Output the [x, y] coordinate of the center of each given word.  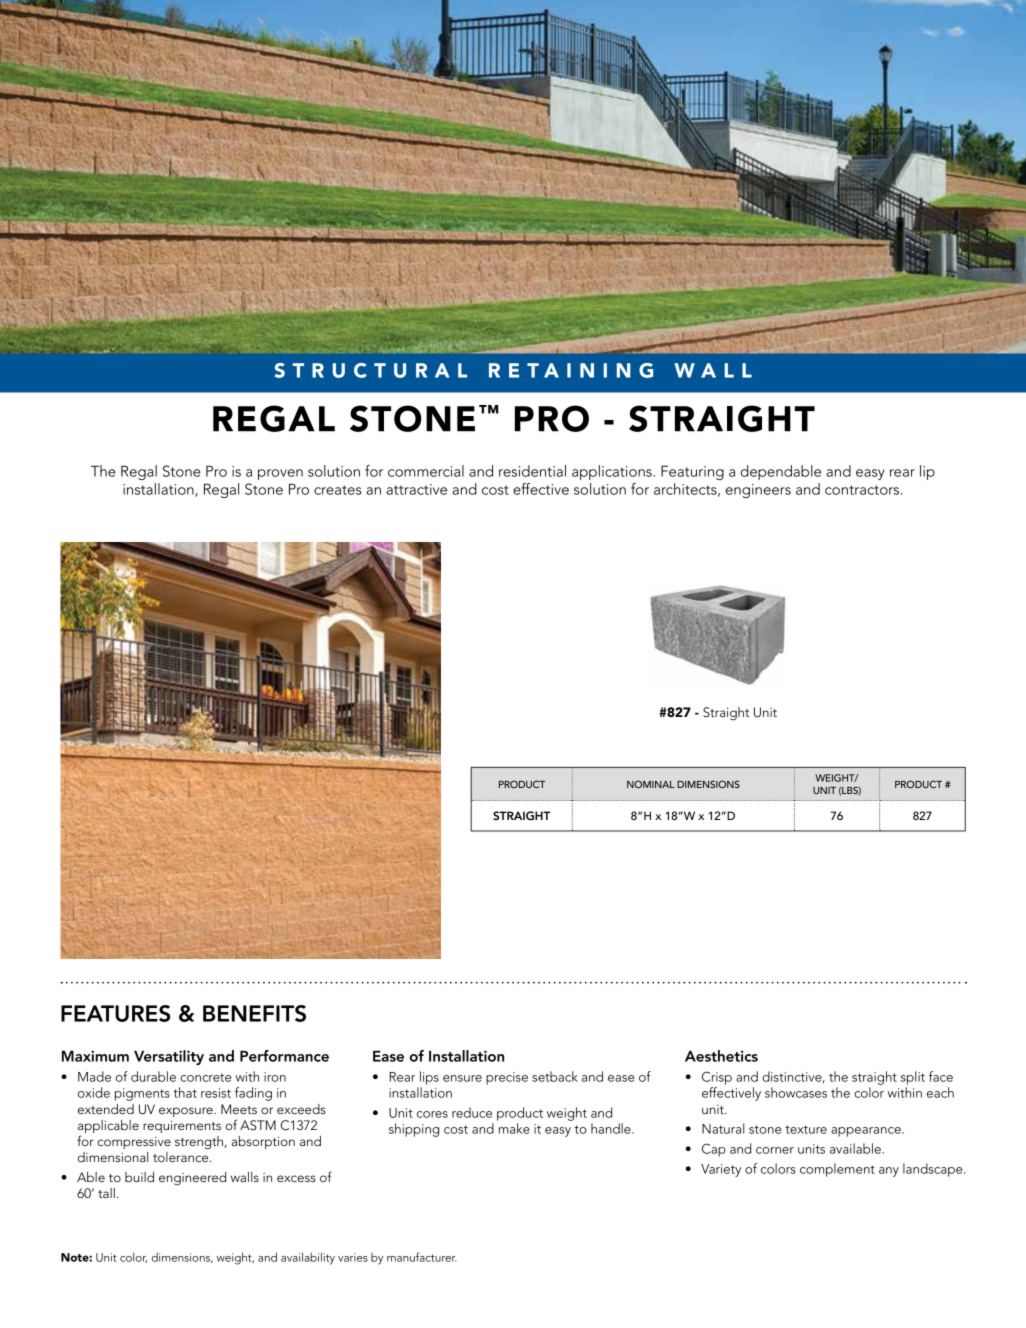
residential [532, 471]
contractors [863, 490]
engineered [192, 1179]
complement [837, 1170]
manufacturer [421, 1257]
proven [280, 474]
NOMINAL [651, 784]
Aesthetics [721, 1056]
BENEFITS [254, 1013]
